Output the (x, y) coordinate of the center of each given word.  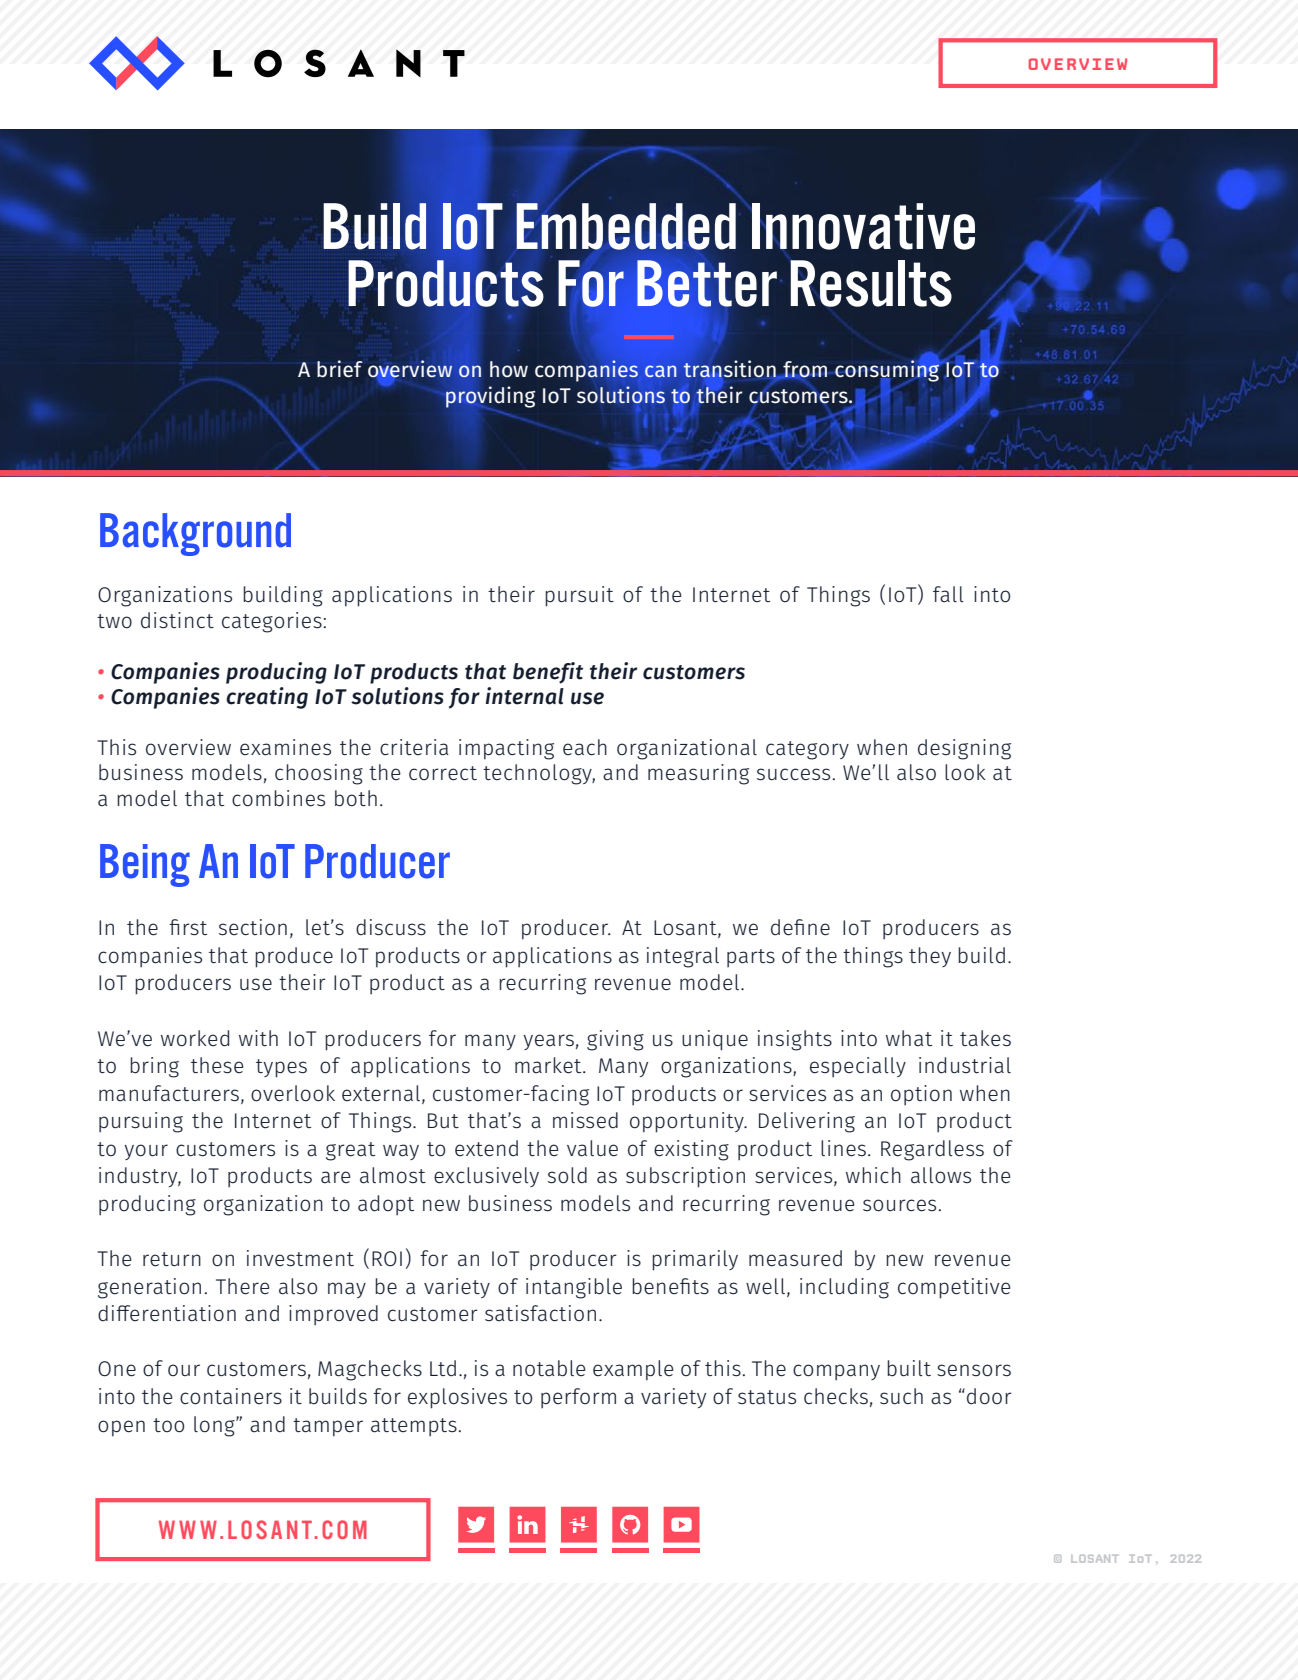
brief (340, 369)
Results (871, 283)
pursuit (579, 596)
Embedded (626, 227)
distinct (177, 620)
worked (195, 1038)
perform (578, 1398)
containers (231, 1396)
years (548, 1042)
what (909, 1038)
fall (948, 594)
